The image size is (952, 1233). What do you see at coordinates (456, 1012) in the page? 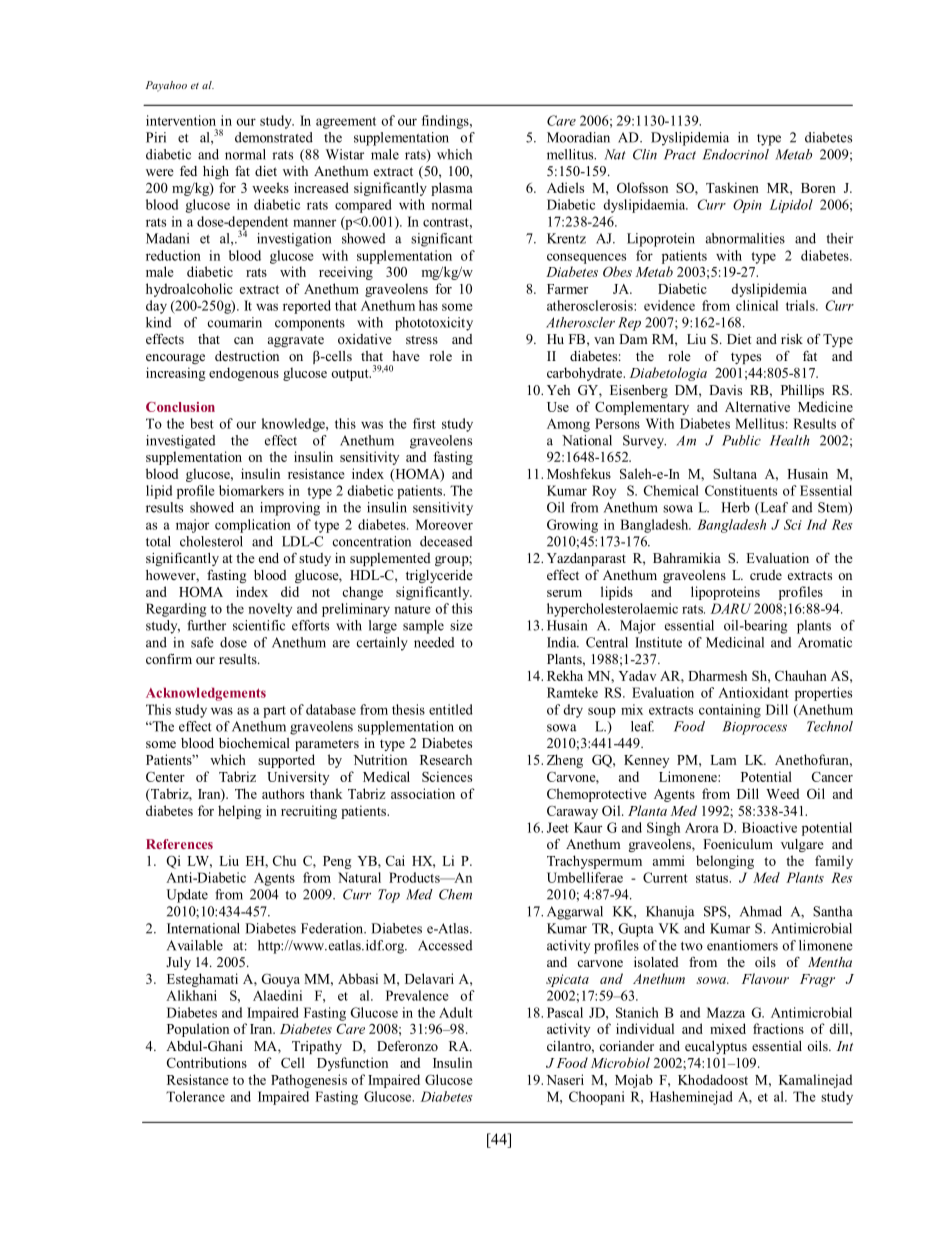
I see `Adult` at bounding box center [456, 1012].
